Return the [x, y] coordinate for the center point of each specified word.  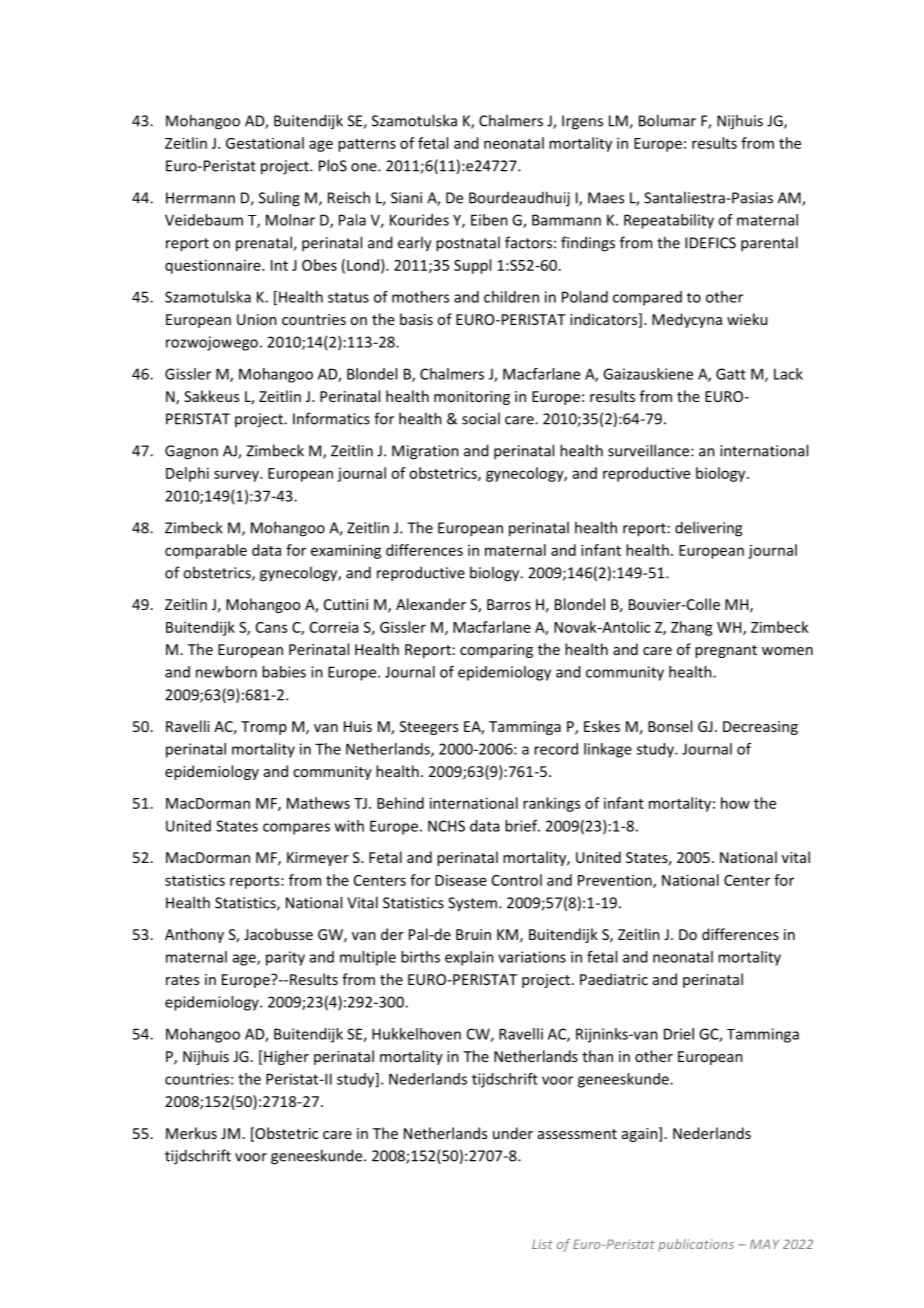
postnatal [468, 244]
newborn [226, 672]
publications [696, 1245]
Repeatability [669, 221]
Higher [286, 1057]
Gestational [265, 143]
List [542, 1244]
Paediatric [614, 979]
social [481, 418]
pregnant [726, 651]
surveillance [650, 450]
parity [285, 958]
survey [237, 476]
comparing [496, 651]
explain [469, 958]
